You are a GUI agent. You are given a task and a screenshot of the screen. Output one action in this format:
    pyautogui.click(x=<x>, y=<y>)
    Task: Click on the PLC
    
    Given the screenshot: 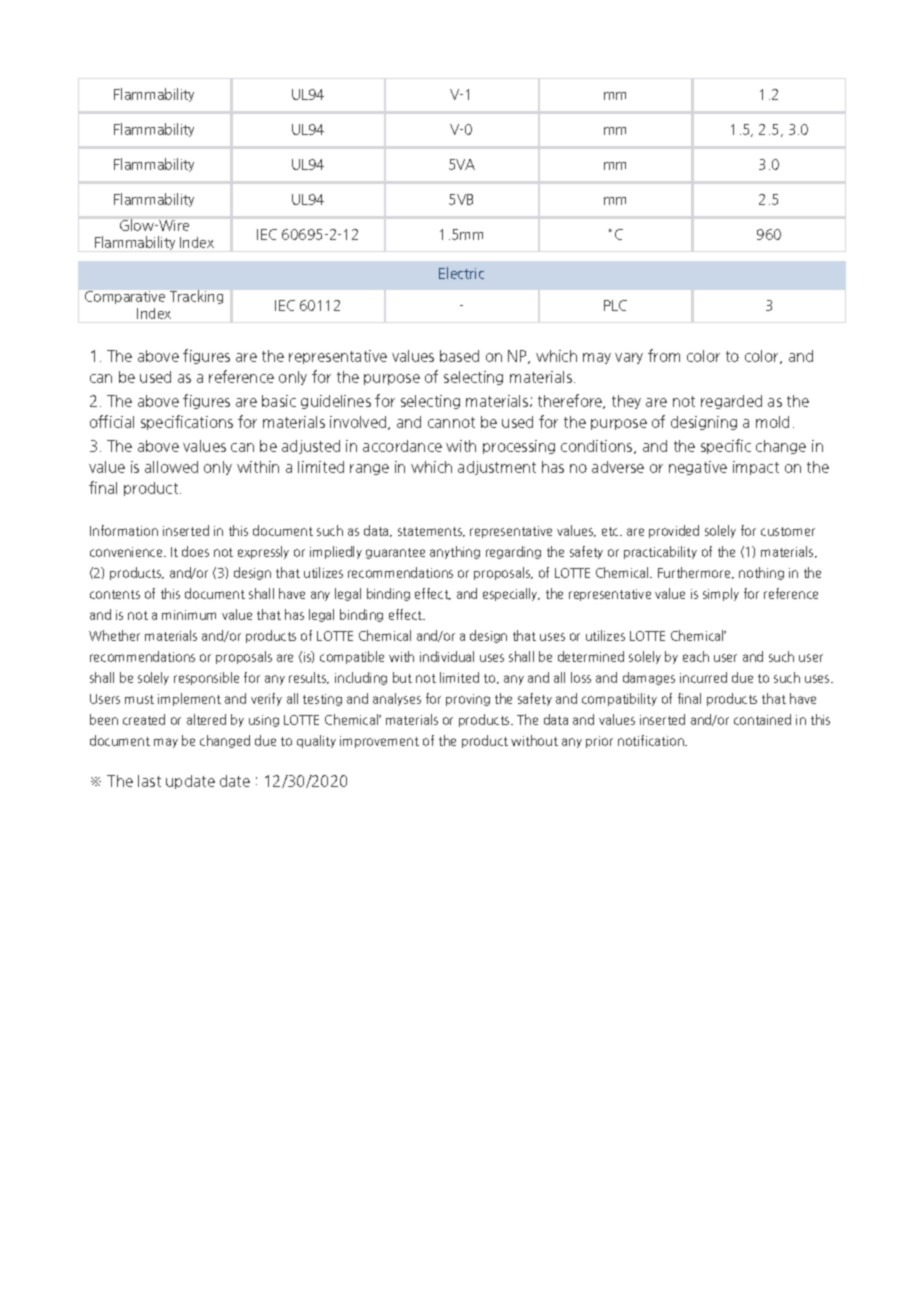 What is the action you would take?
    pyautogui.click(x=615, y=305)
